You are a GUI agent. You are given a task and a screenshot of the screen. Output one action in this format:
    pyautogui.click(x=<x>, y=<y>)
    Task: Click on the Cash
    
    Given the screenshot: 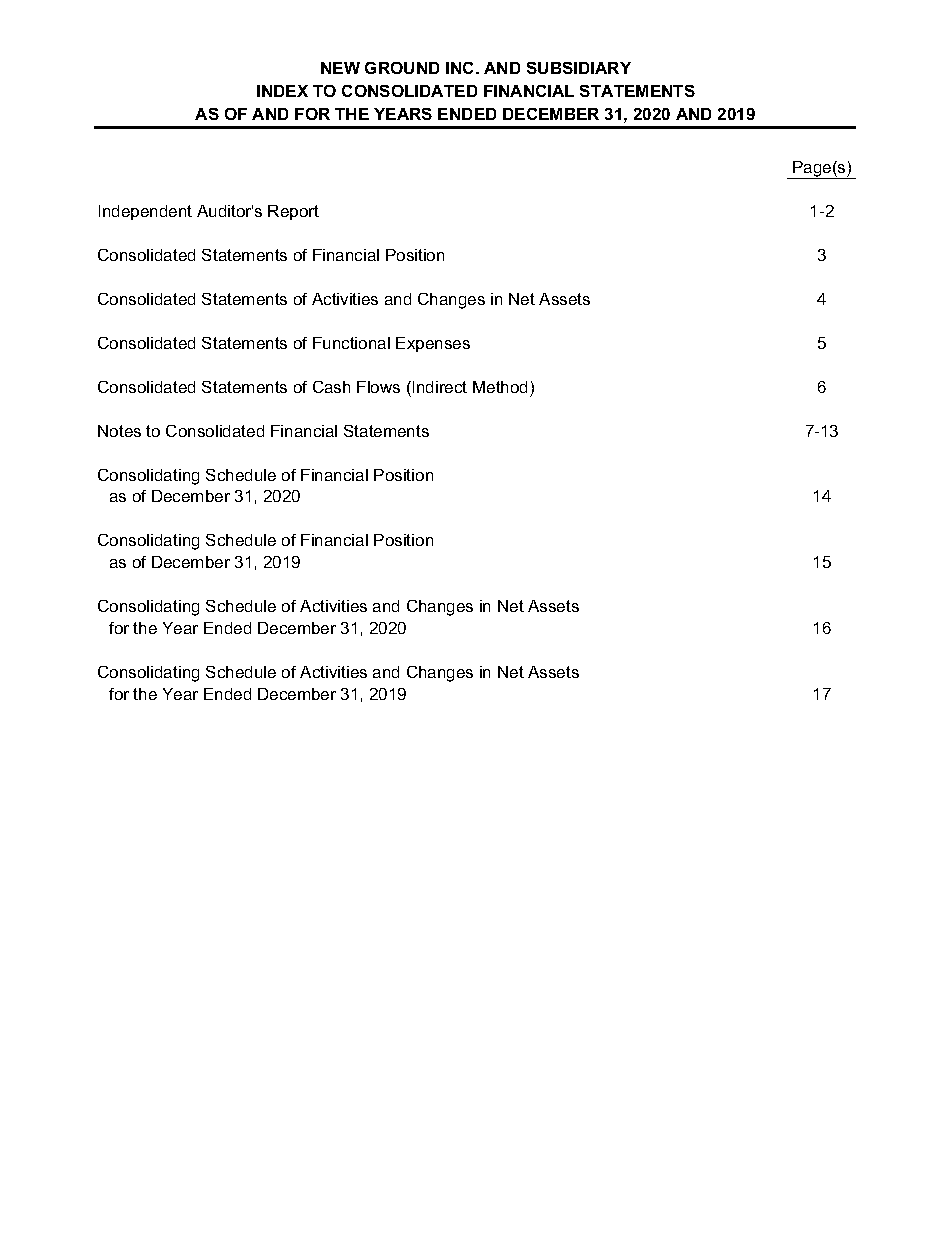 What is the action you would take?
    pyautogui.click(x=331, y=387)
